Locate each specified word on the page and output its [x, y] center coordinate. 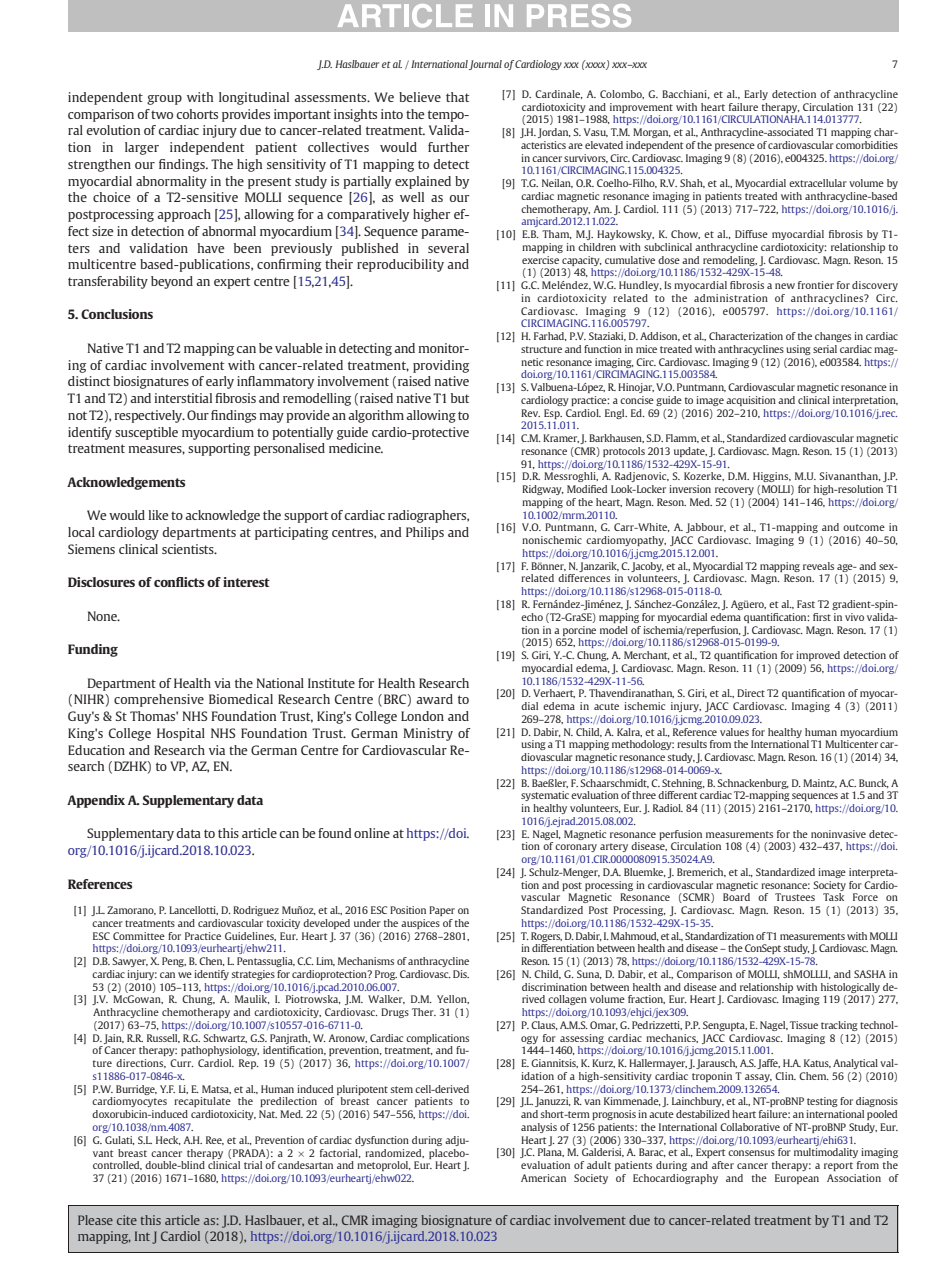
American [543, 1178]
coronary [576, 848]
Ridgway [543, 490]
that [458, 97]
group [164, 100]
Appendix [96, 801]
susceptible [146, 433]
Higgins [772, 477]
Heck [168, 1140]
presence [735, 147]
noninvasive [838, 834]
